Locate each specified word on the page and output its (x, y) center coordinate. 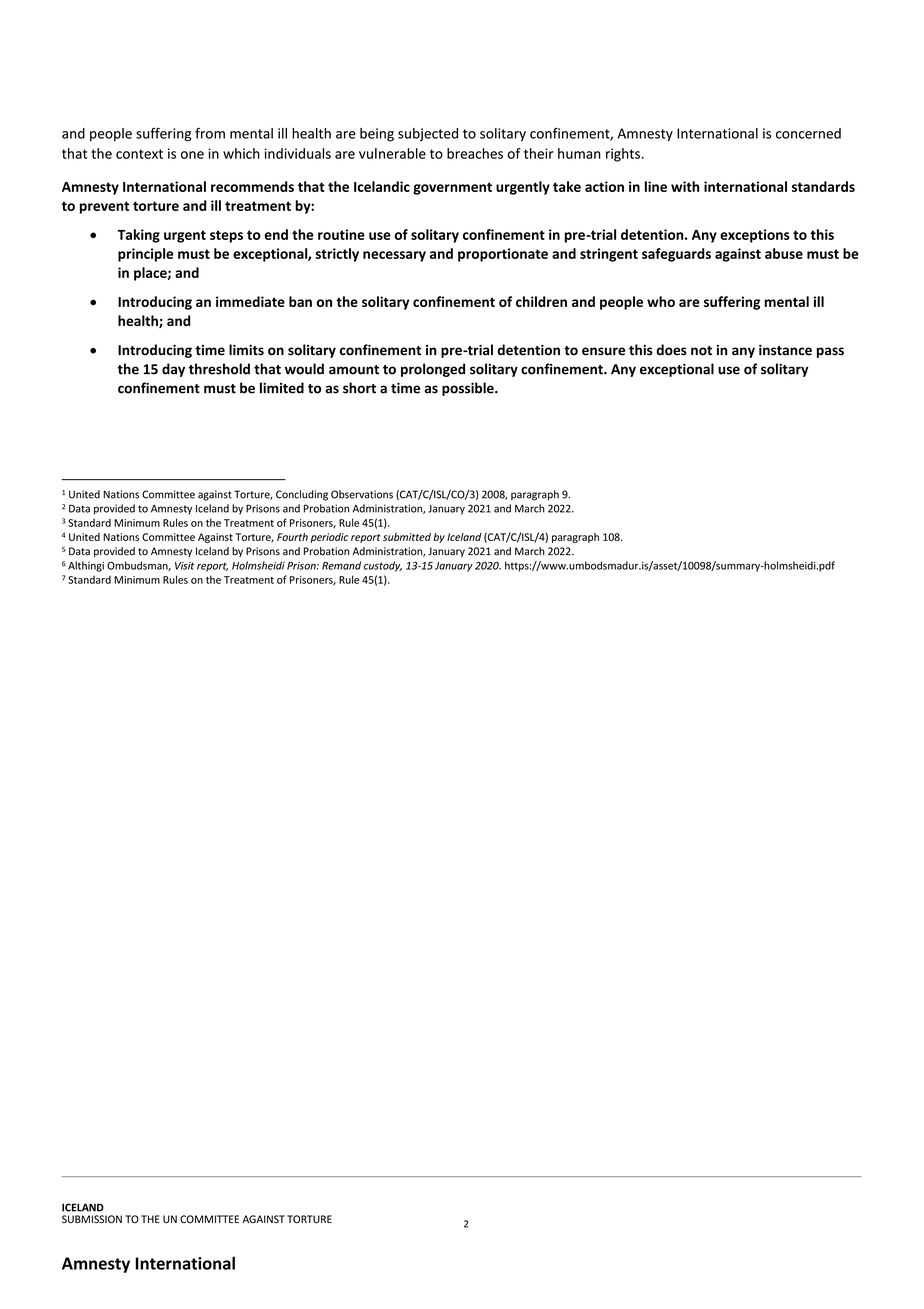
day (173, 370)
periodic (329, 538)
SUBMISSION (92, 1219)
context (139, 154)
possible (469, 389)
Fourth (292, 537)
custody (383, 566)
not (701, 351)
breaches (475, 153)
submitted (407, 537)
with (685, 186)
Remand (341, 565)
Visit (184, 566)
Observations (362, 494)
